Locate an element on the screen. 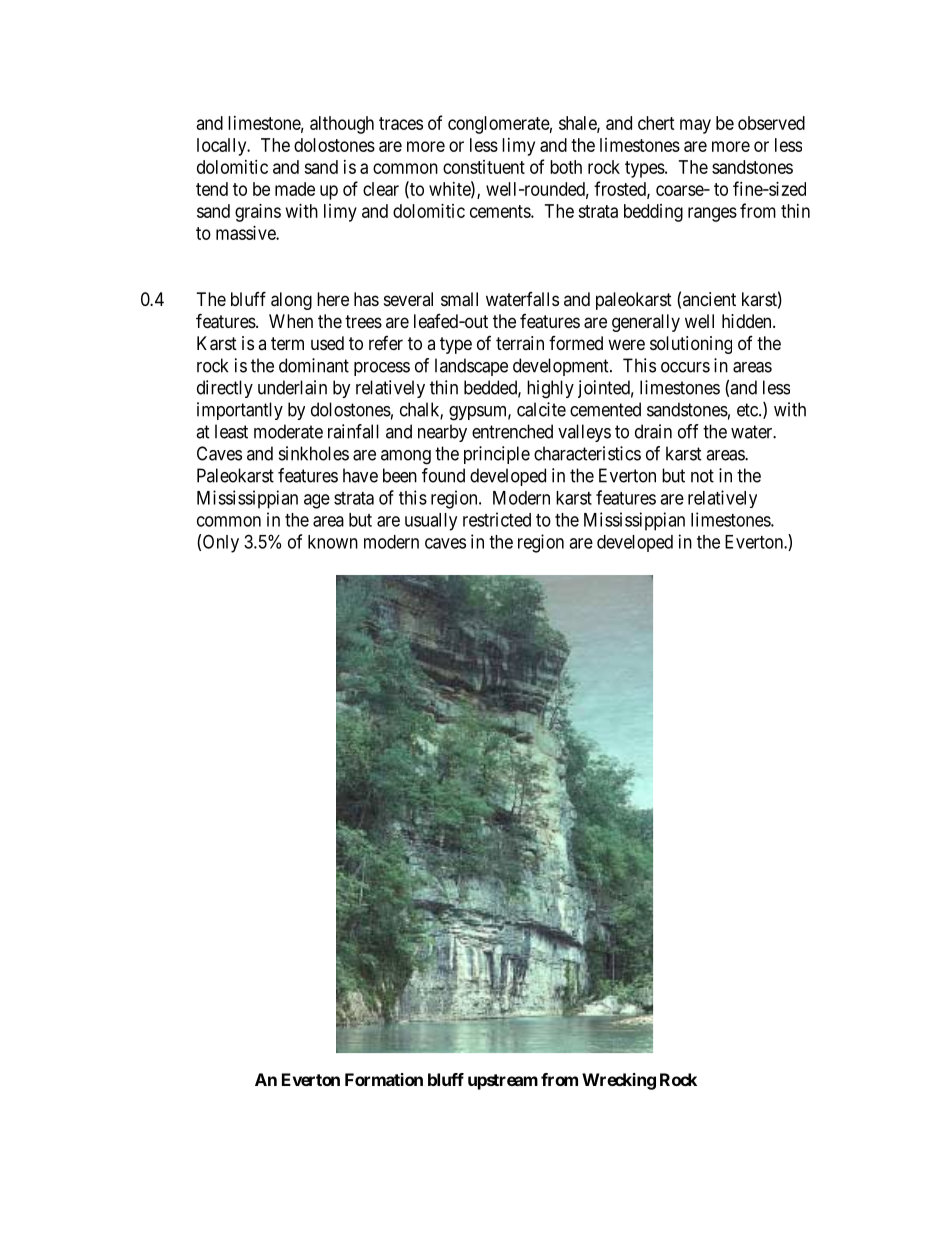 Image resolution: width=952 pixels, height=1233 pixels. Formation is located at coordinates (384, 1079).
